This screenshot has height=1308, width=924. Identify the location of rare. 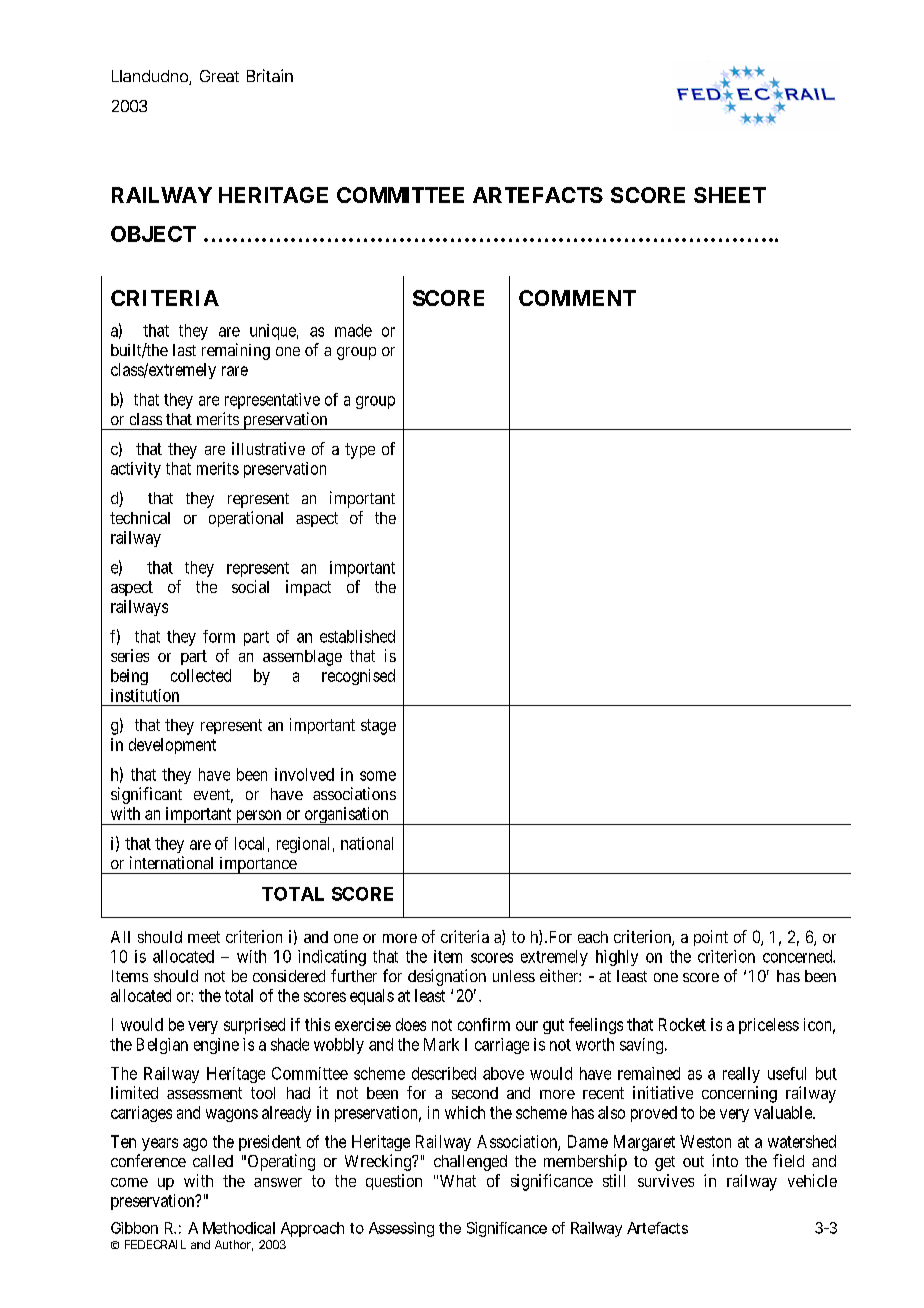
(235, 371).
